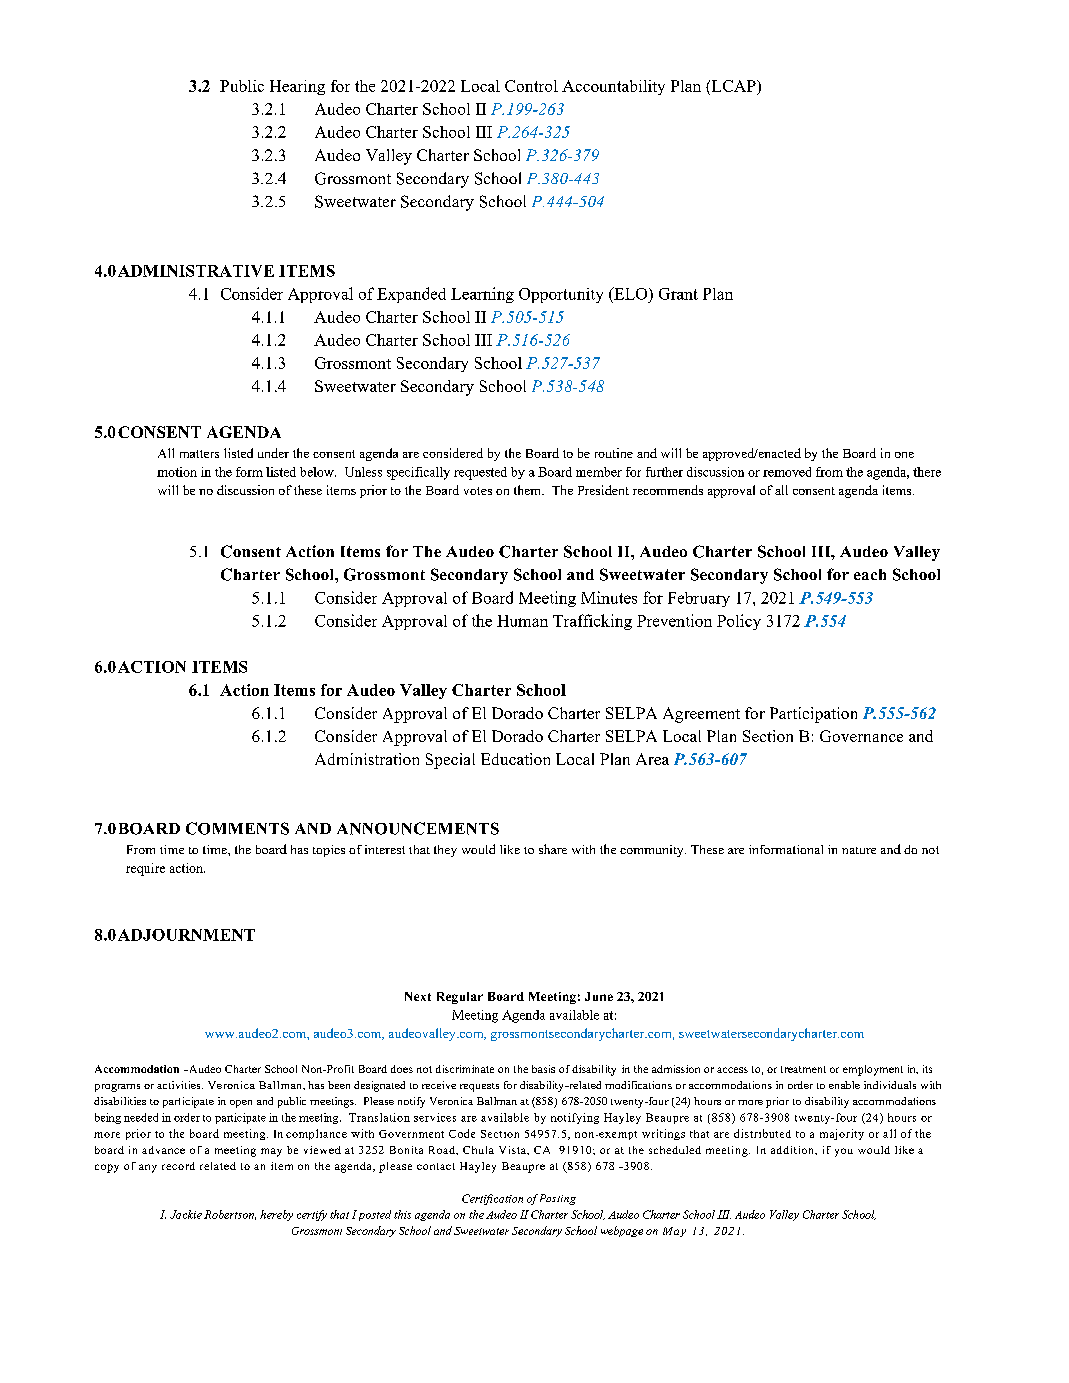 This screenshot has width=1069, height=1383. I want to click on treatment, so click(803, 1069).
